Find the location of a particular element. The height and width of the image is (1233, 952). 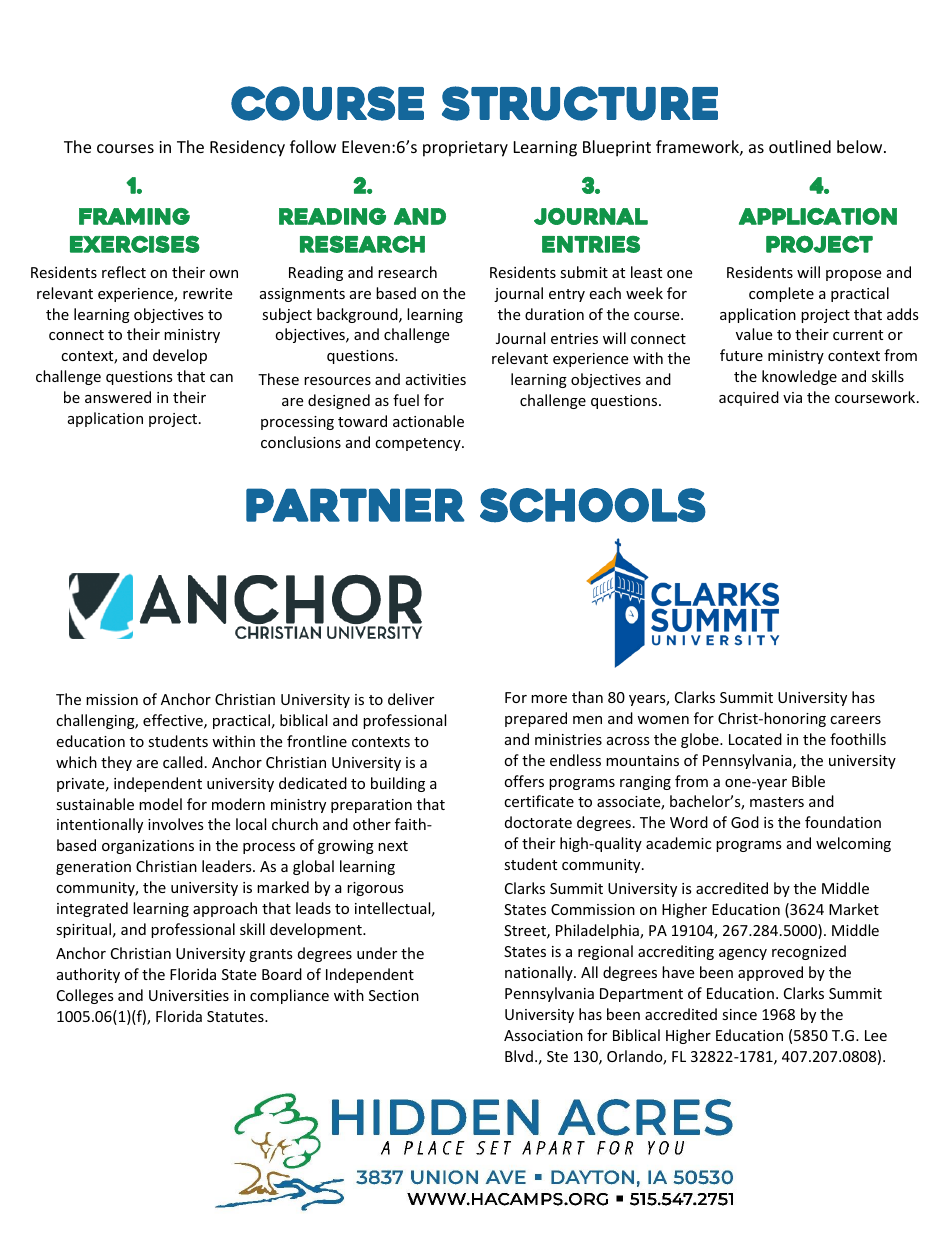

partner is located at coordinates (355, 505).
